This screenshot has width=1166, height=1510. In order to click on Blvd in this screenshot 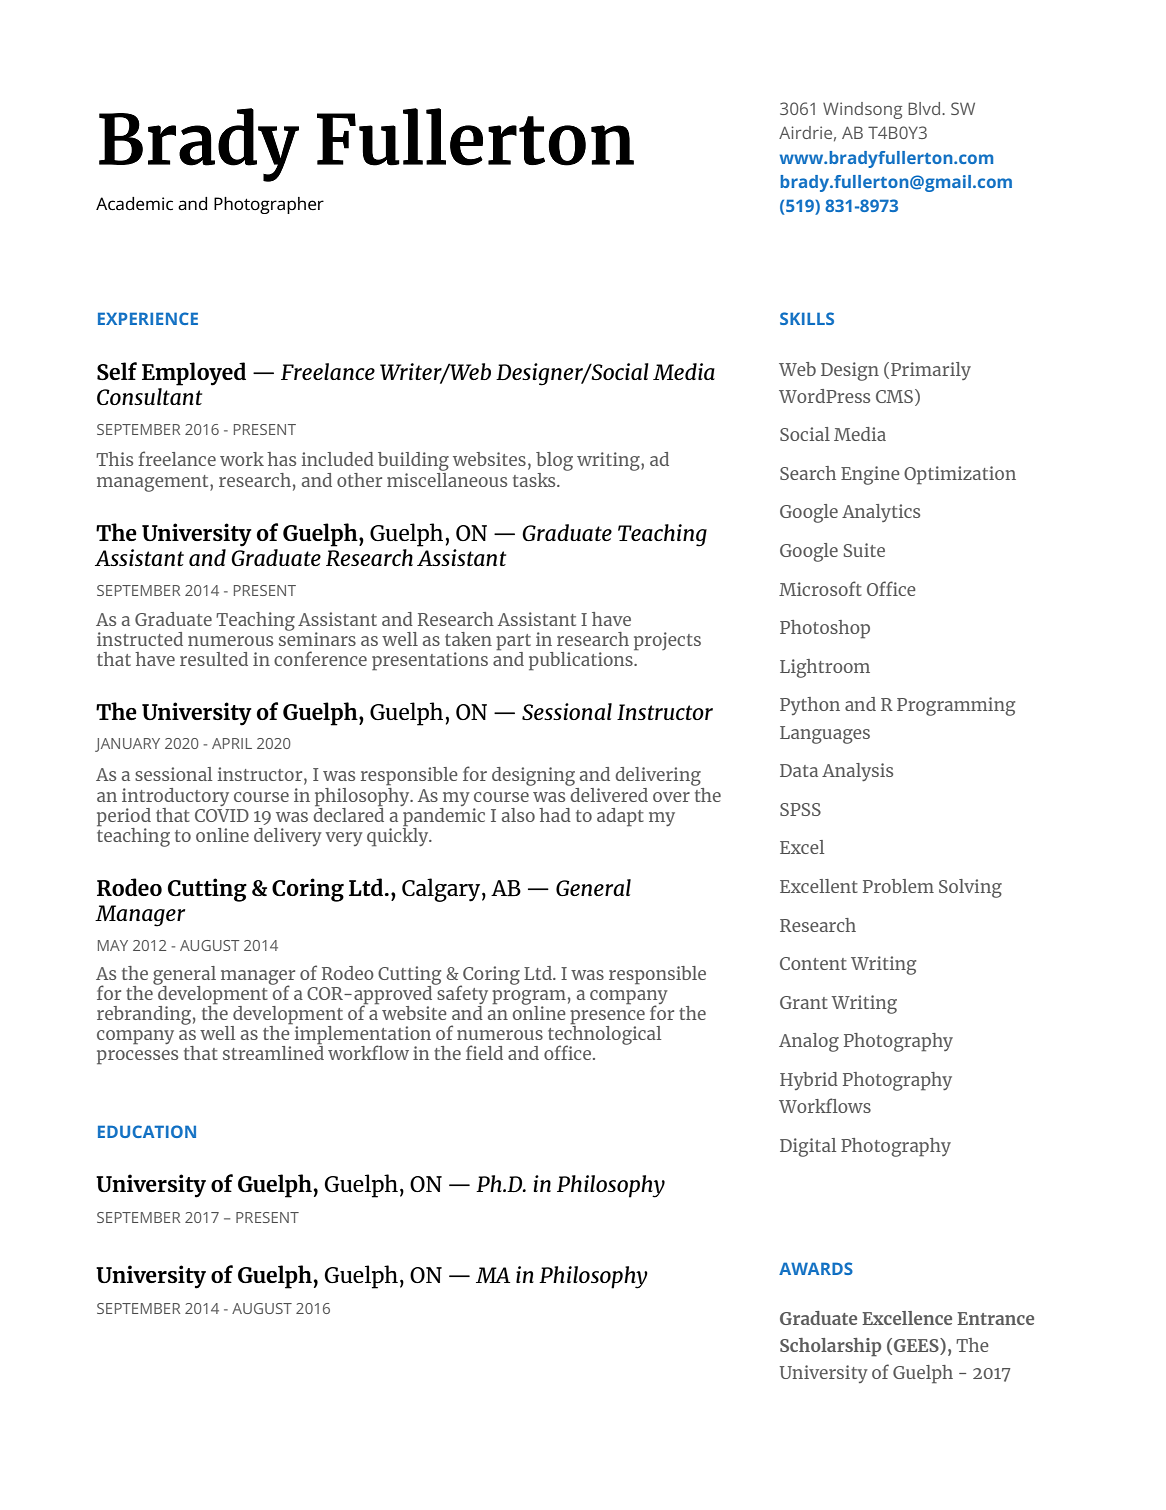, I will do `click(924, 108)`.
